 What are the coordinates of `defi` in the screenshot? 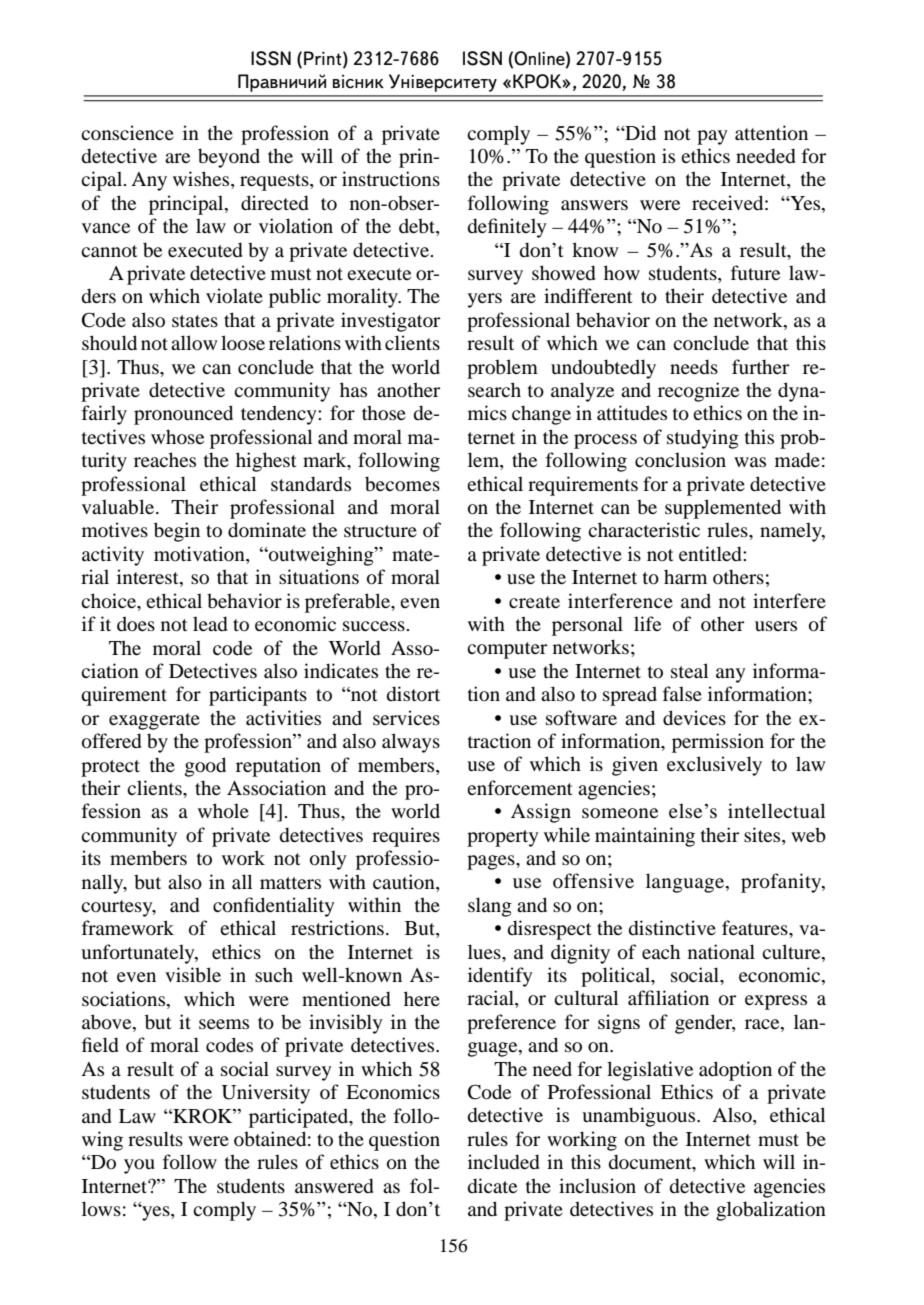 It's located at (483, 226).
